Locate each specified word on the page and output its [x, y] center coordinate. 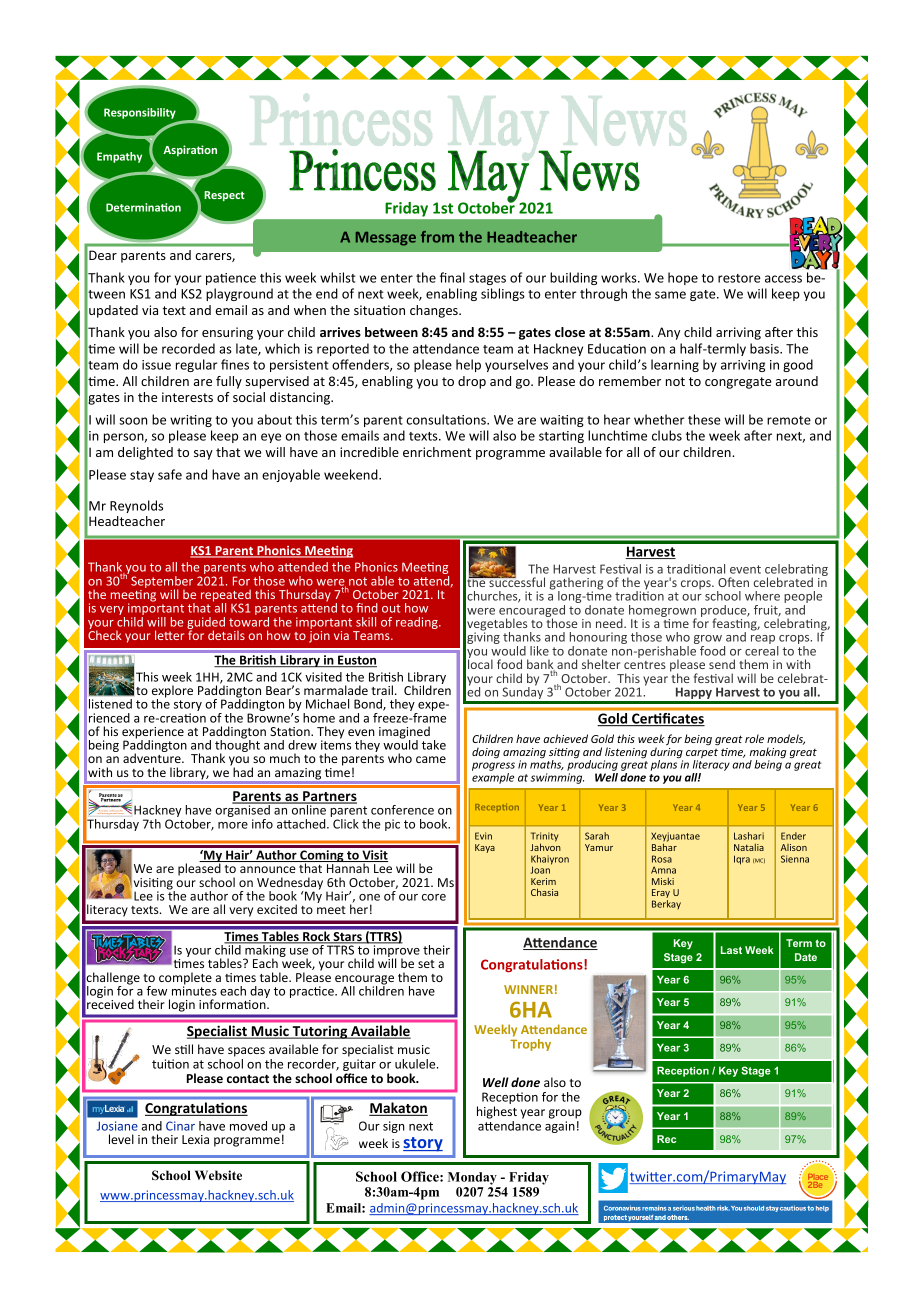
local [480, 663]
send [722, 664]
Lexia [195, 1139]
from [437, 237]
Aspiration [190, 150]
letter [169, 635]
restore [739, 278]
